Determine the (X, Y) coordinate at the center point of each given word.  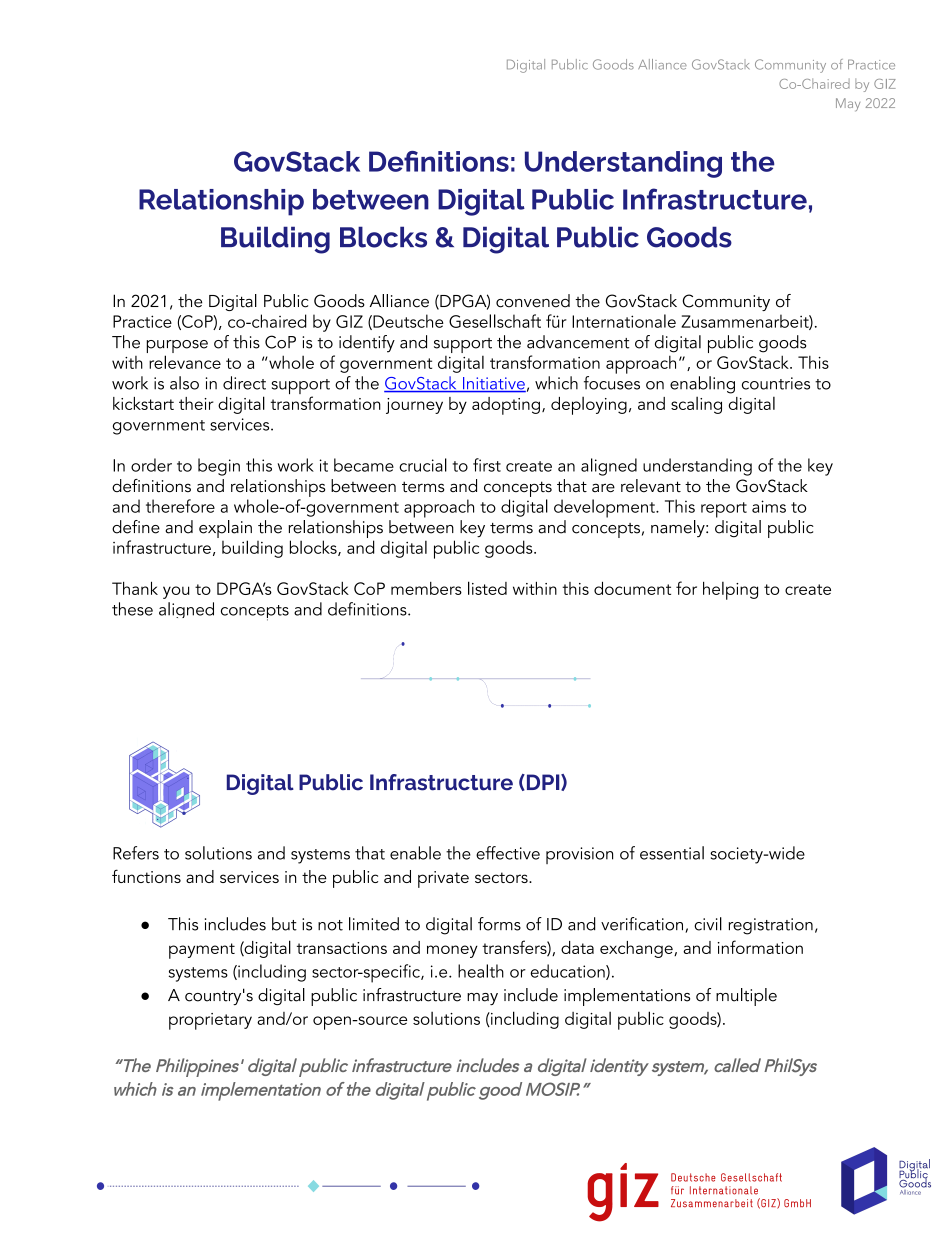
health (481, 971)
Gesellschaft (495, 321)
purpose (177, 348)
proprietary (210, 1021)
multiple (746, 997)
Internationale (624, 321)
